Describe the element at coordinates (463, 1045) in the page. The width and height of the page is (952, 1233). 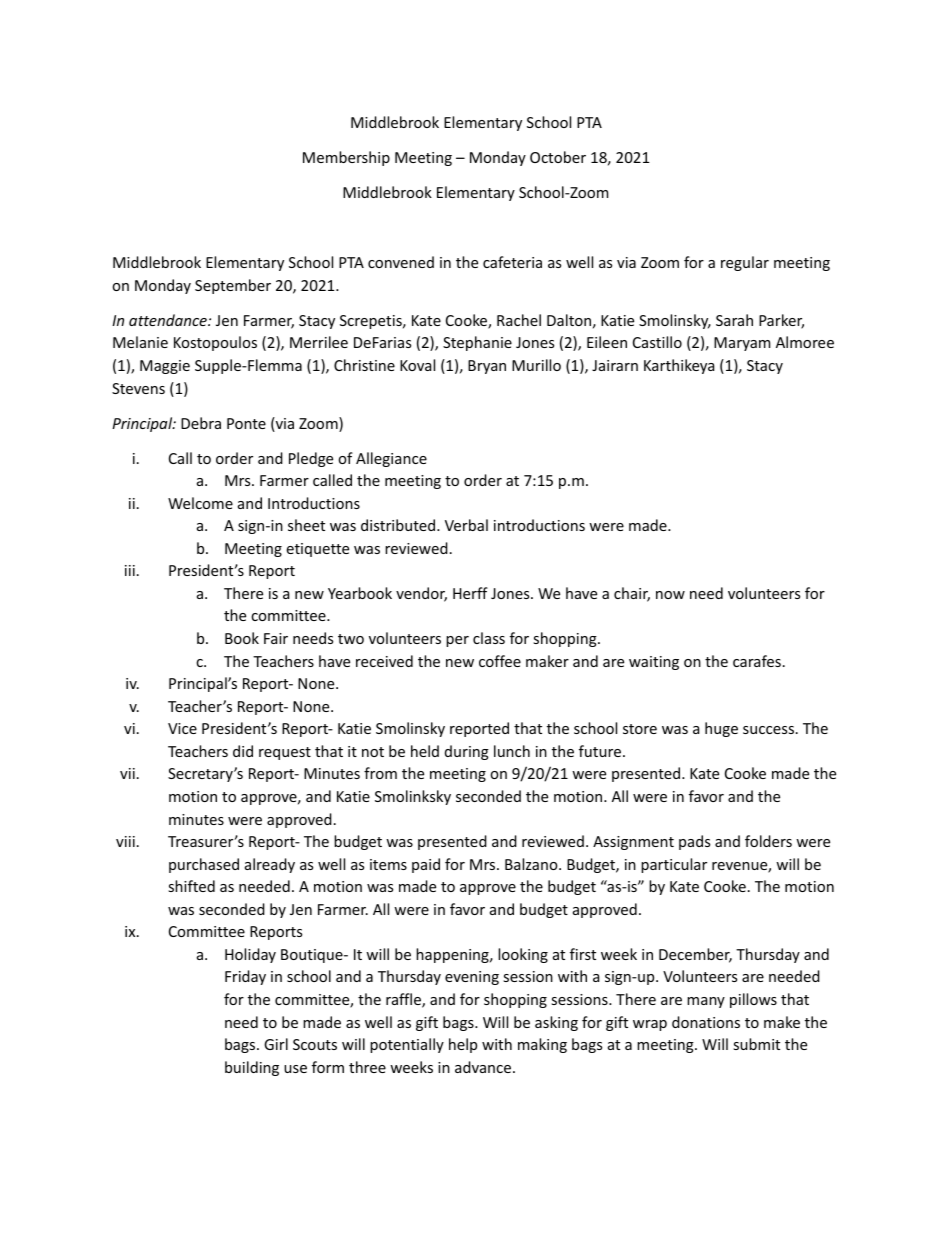
I see `help` at that location.
